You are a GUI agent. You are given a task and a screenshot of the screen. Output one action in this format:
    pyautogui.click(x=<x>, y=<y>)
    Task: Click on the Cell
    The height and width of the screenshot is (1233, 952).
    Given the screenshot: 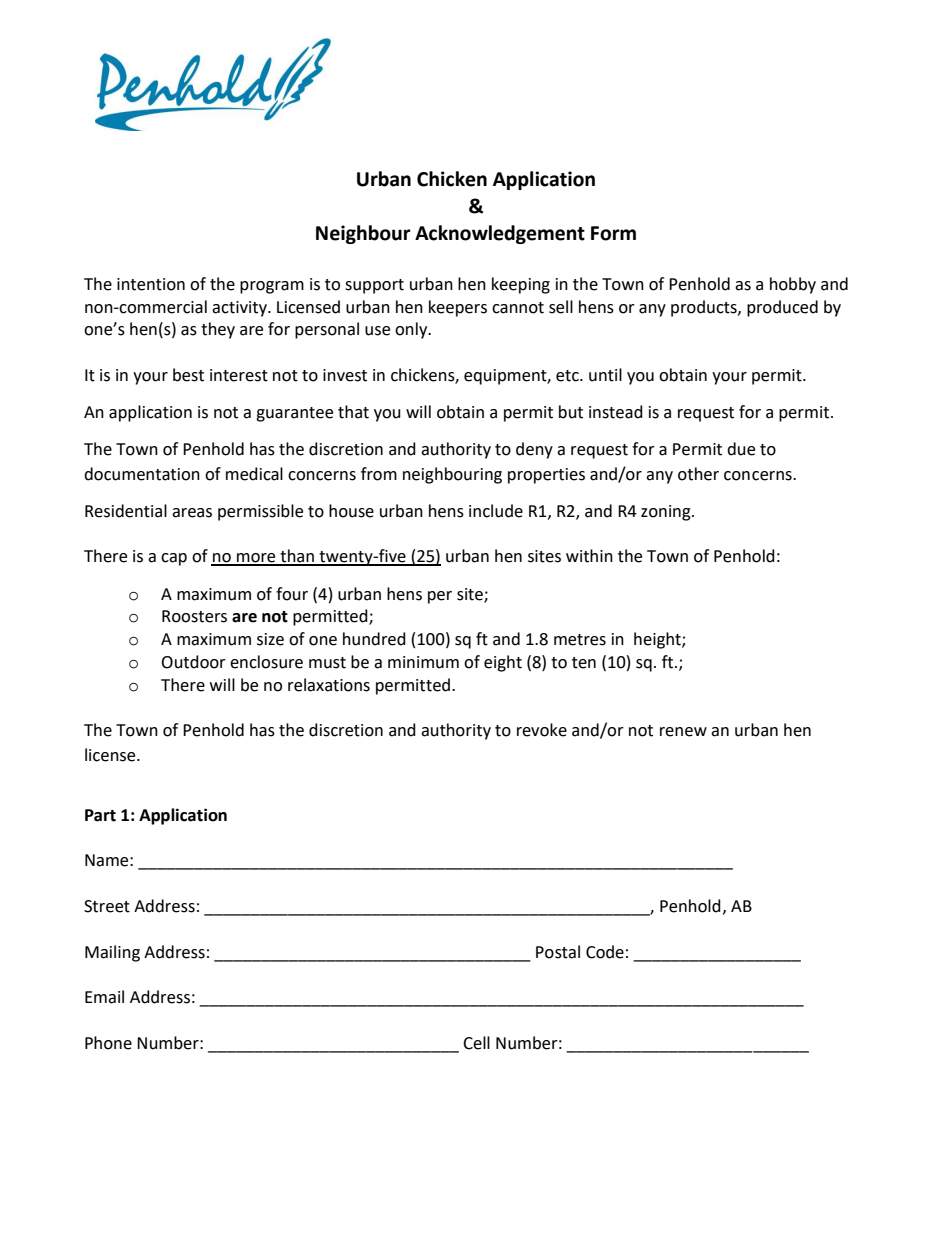 What is the action you would take?
    pyautogui.click(x=476, y=1043)
